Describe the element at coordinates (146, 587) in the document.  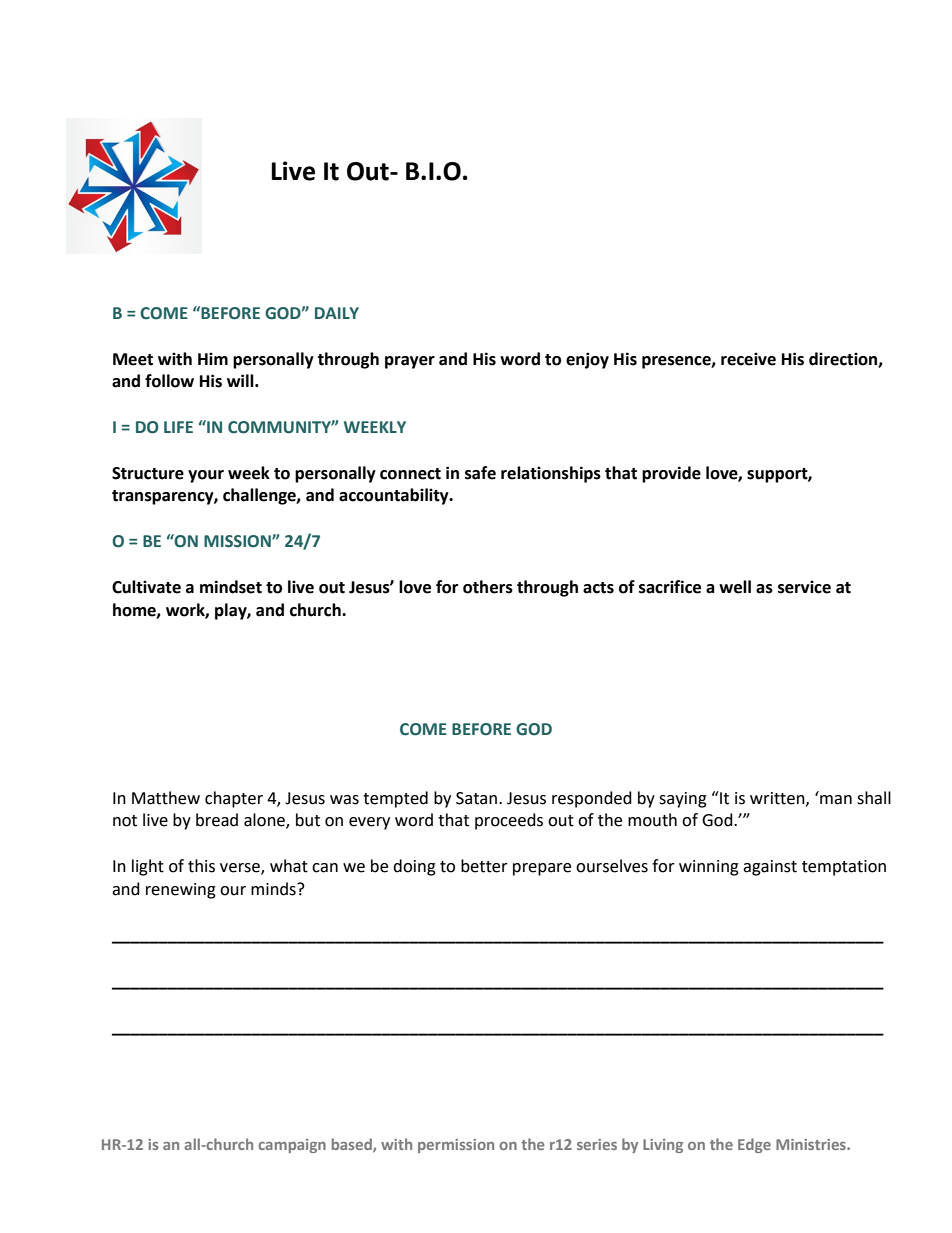
I see `Cultivate` at that location.
